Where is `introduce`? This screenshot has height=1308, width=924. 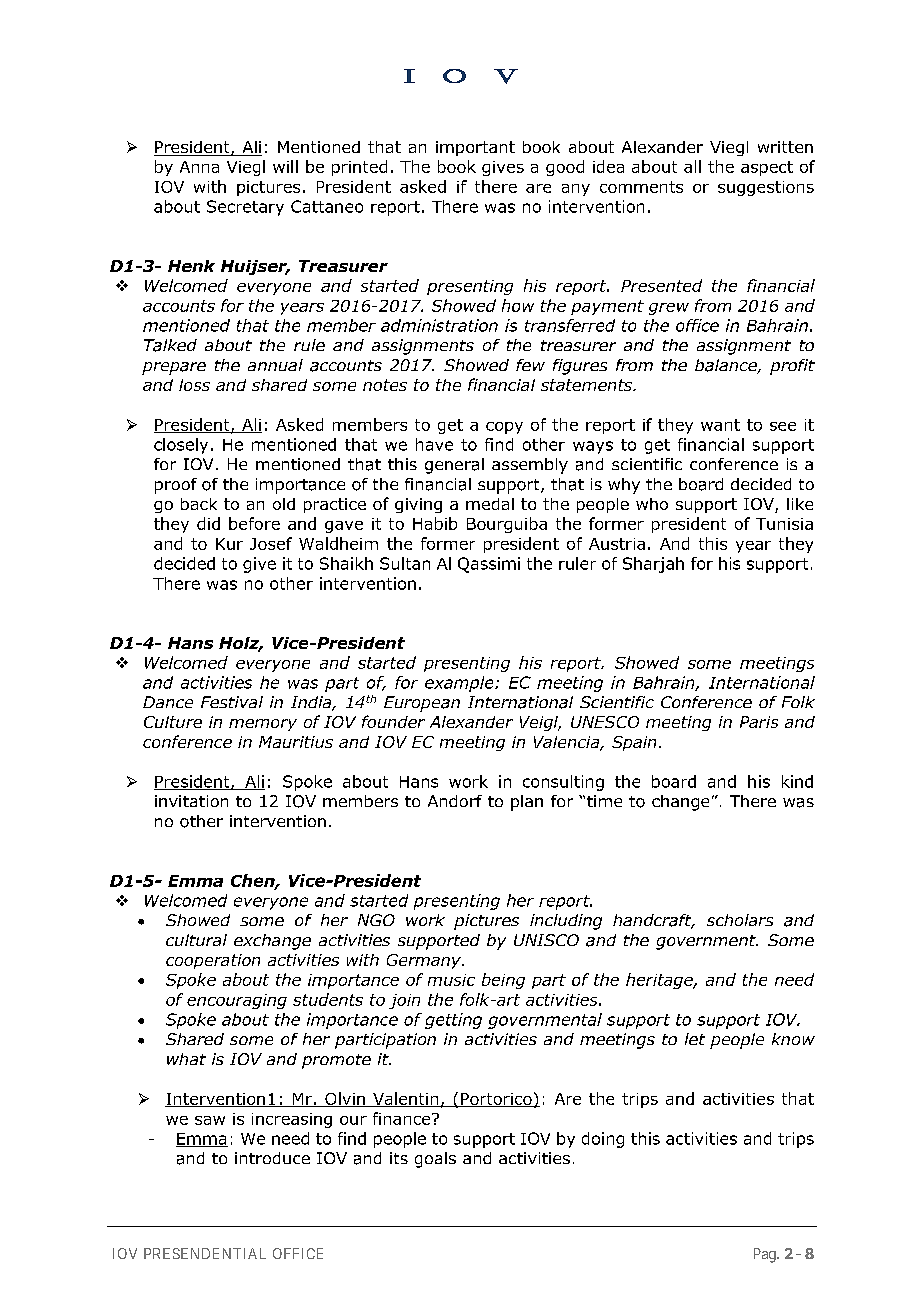
introduce is located at coordinates (272, 1158).
